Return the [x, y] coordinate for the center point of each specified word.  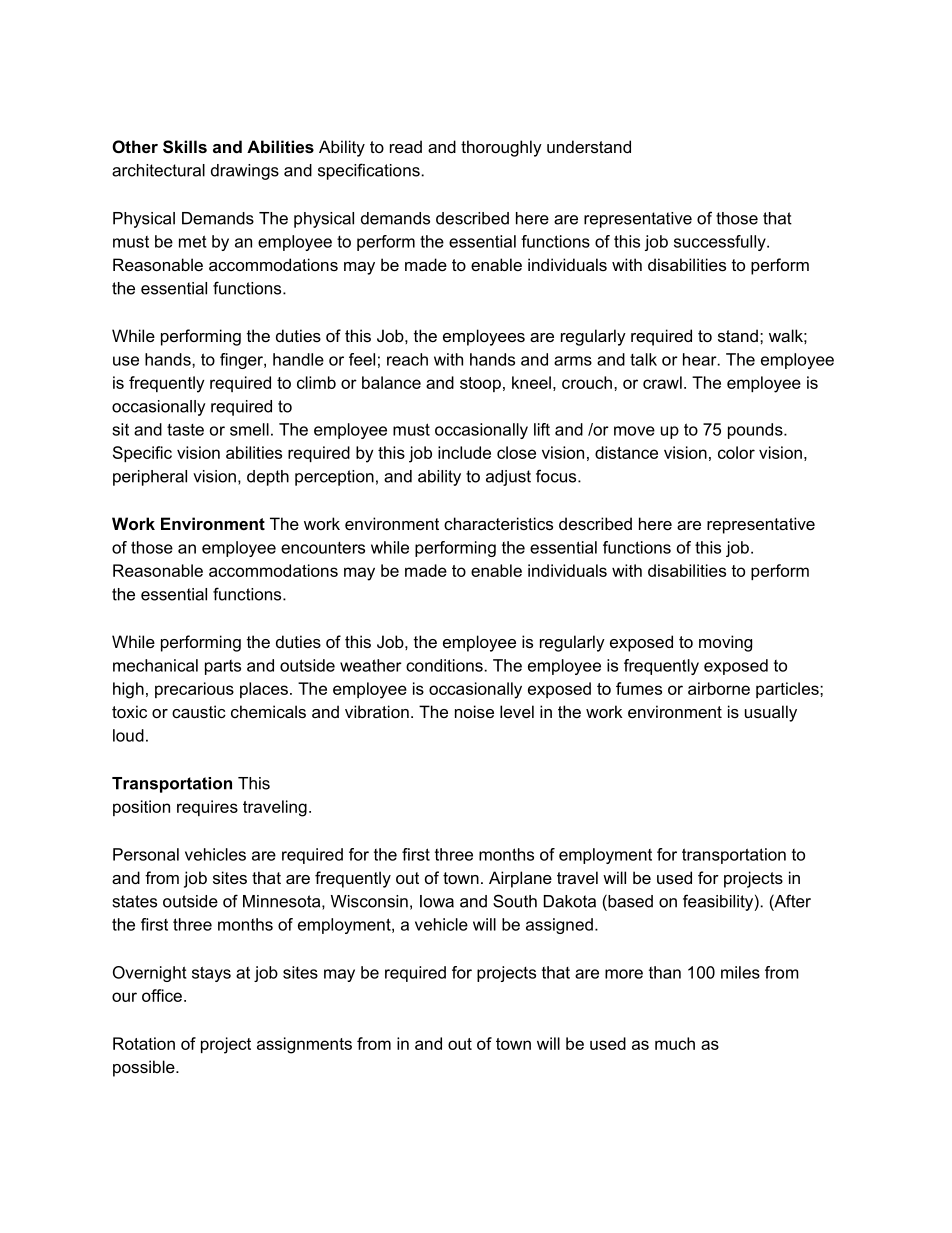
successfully [721, 243]
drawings [245, 172]
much [675, 1043]
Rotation [144, 1043]
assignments [304, 1045]
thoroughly [501, 148]
